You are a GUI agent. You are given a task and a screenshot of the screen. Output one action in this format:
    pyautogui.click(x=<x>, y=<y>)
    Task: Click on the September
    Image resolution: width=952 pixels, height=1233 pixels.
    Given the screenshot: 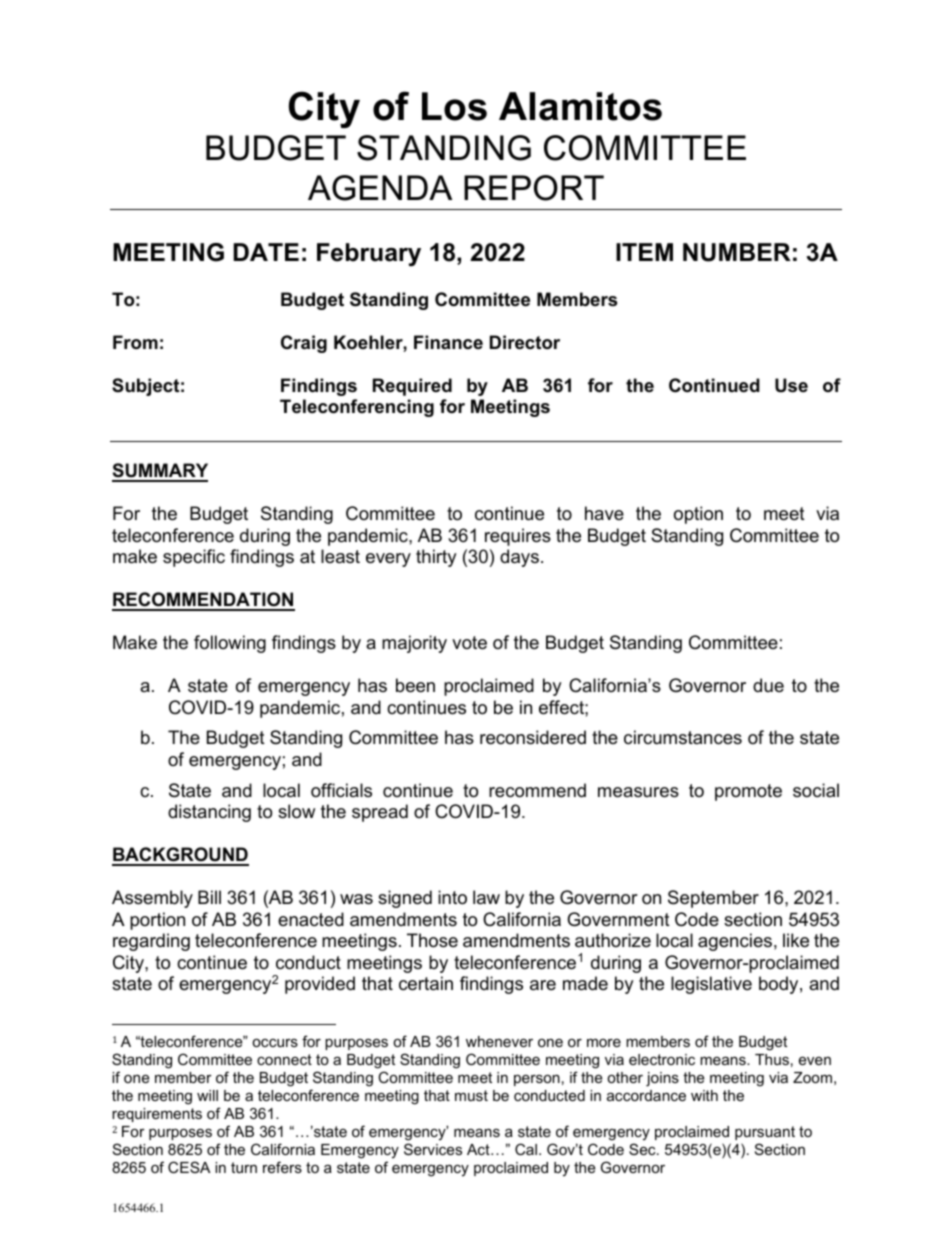 What is the action you would take?
    pyautogui.click(x=713, y=899)
